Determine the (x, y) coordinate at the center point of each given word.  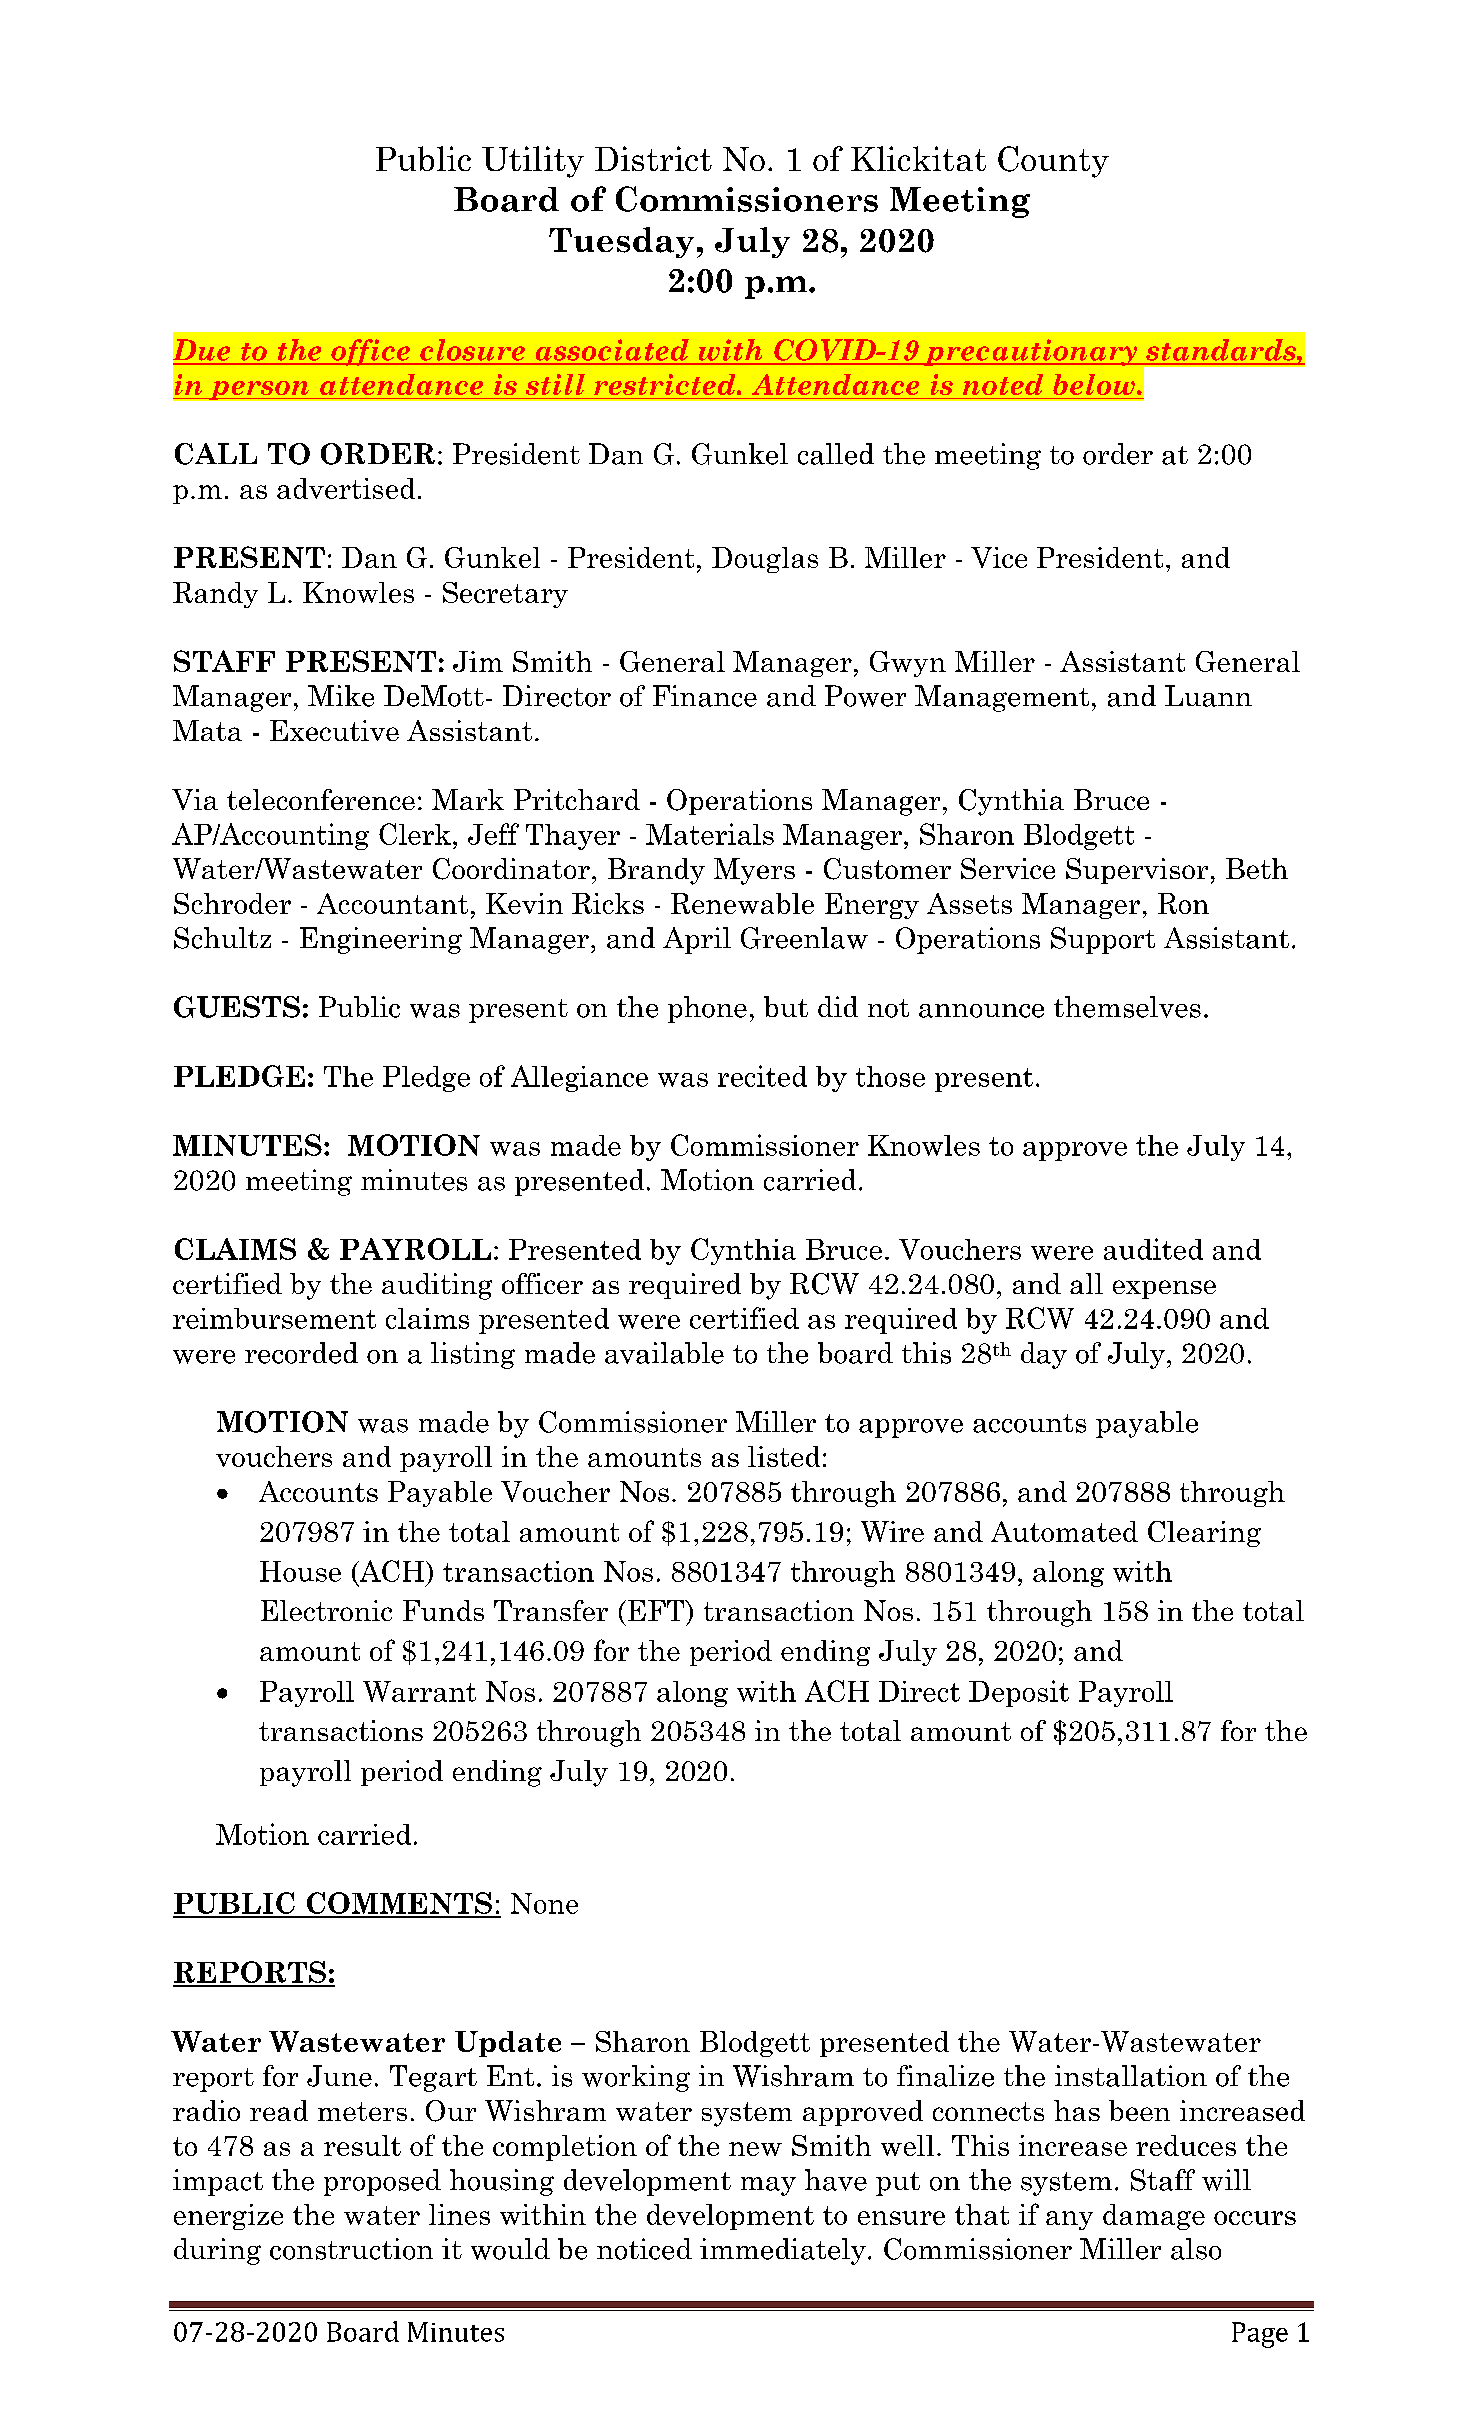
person (259, 390)
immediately (783, 2251)
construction (351, 2249)
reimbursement (274, 1318)
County (1053, 162)
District (653, 158)
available (664, 1353)
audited (1153, 1249)
